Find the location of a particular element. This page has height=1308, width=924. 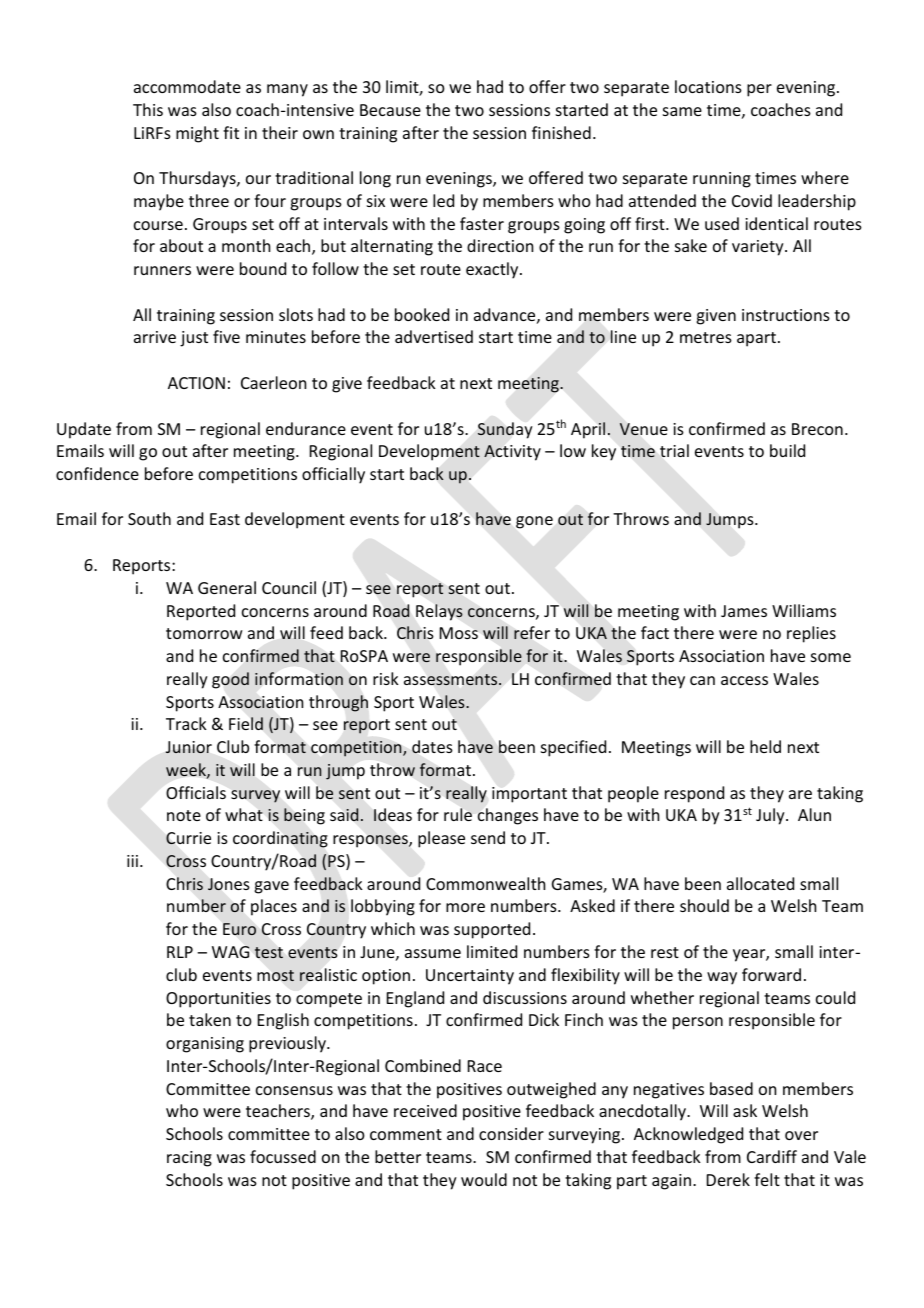

might is located at coordinates (197, 134).
